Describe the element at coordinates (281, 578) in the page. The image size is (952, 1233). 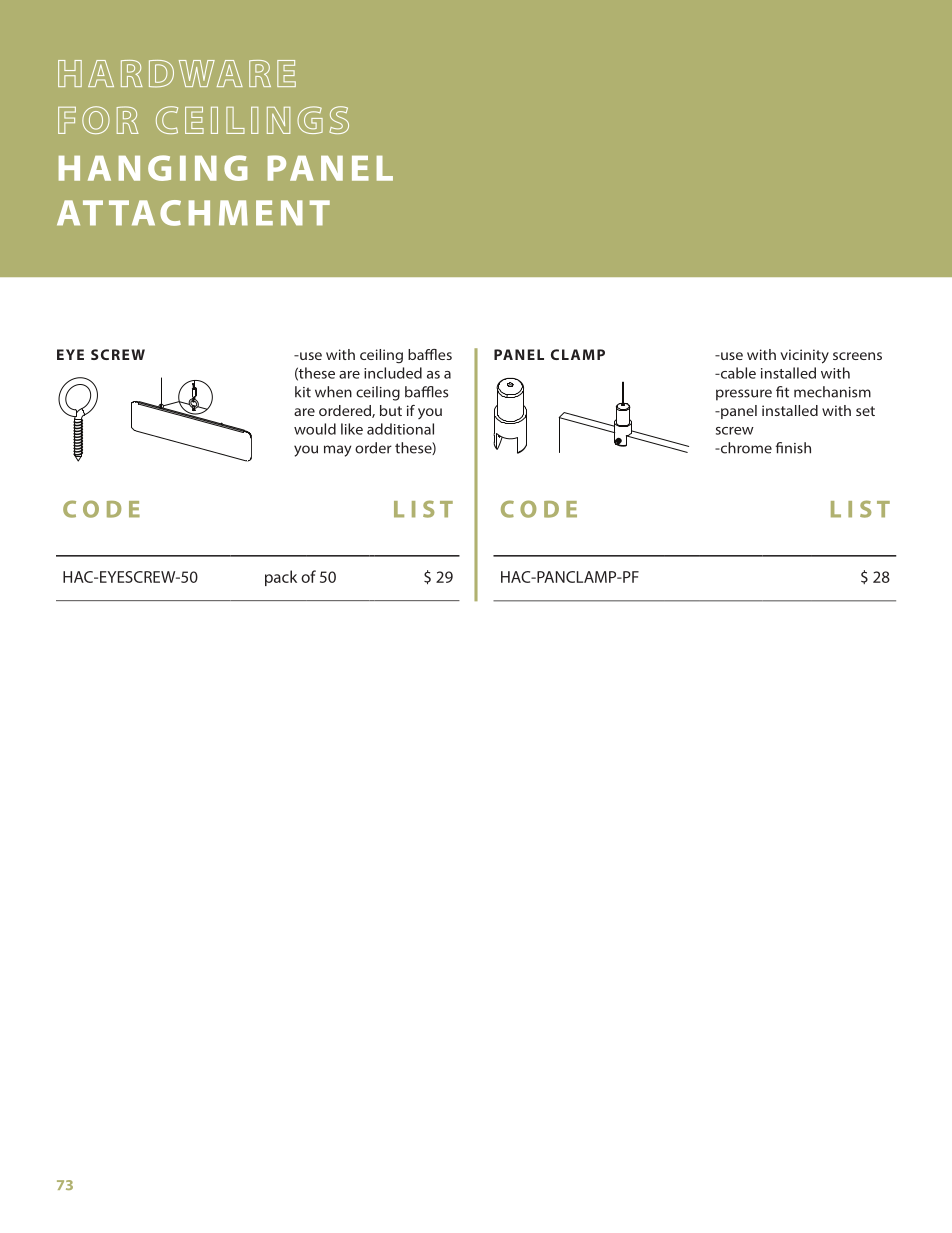
I see `pack` at that location.
